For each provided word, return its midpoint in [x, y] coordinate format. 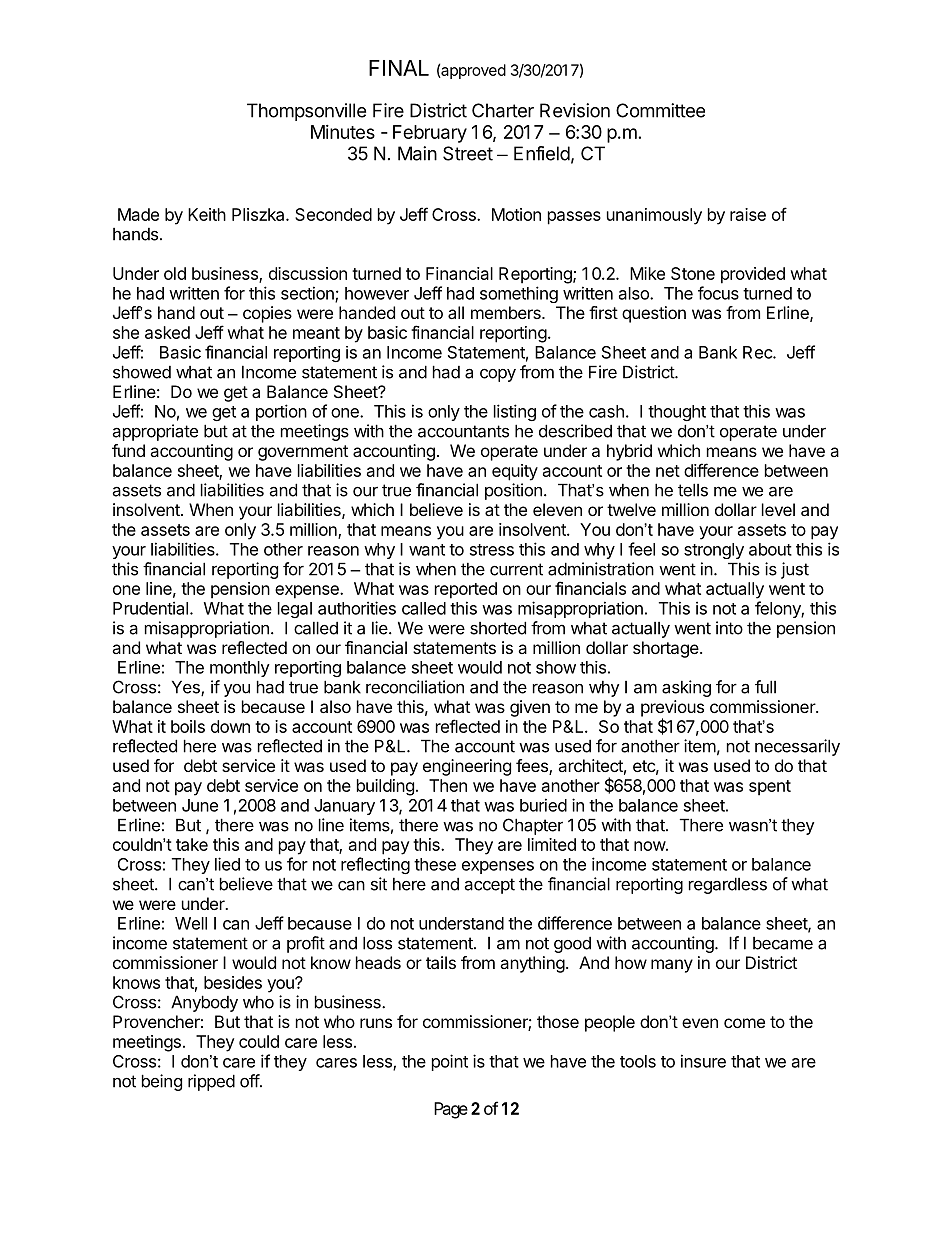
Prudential [150, 608]
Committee [660, 110]
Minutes [343, 132]
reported [466, 590]
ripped [211, 1082]
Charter [503, 110]
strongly [714, 551]
